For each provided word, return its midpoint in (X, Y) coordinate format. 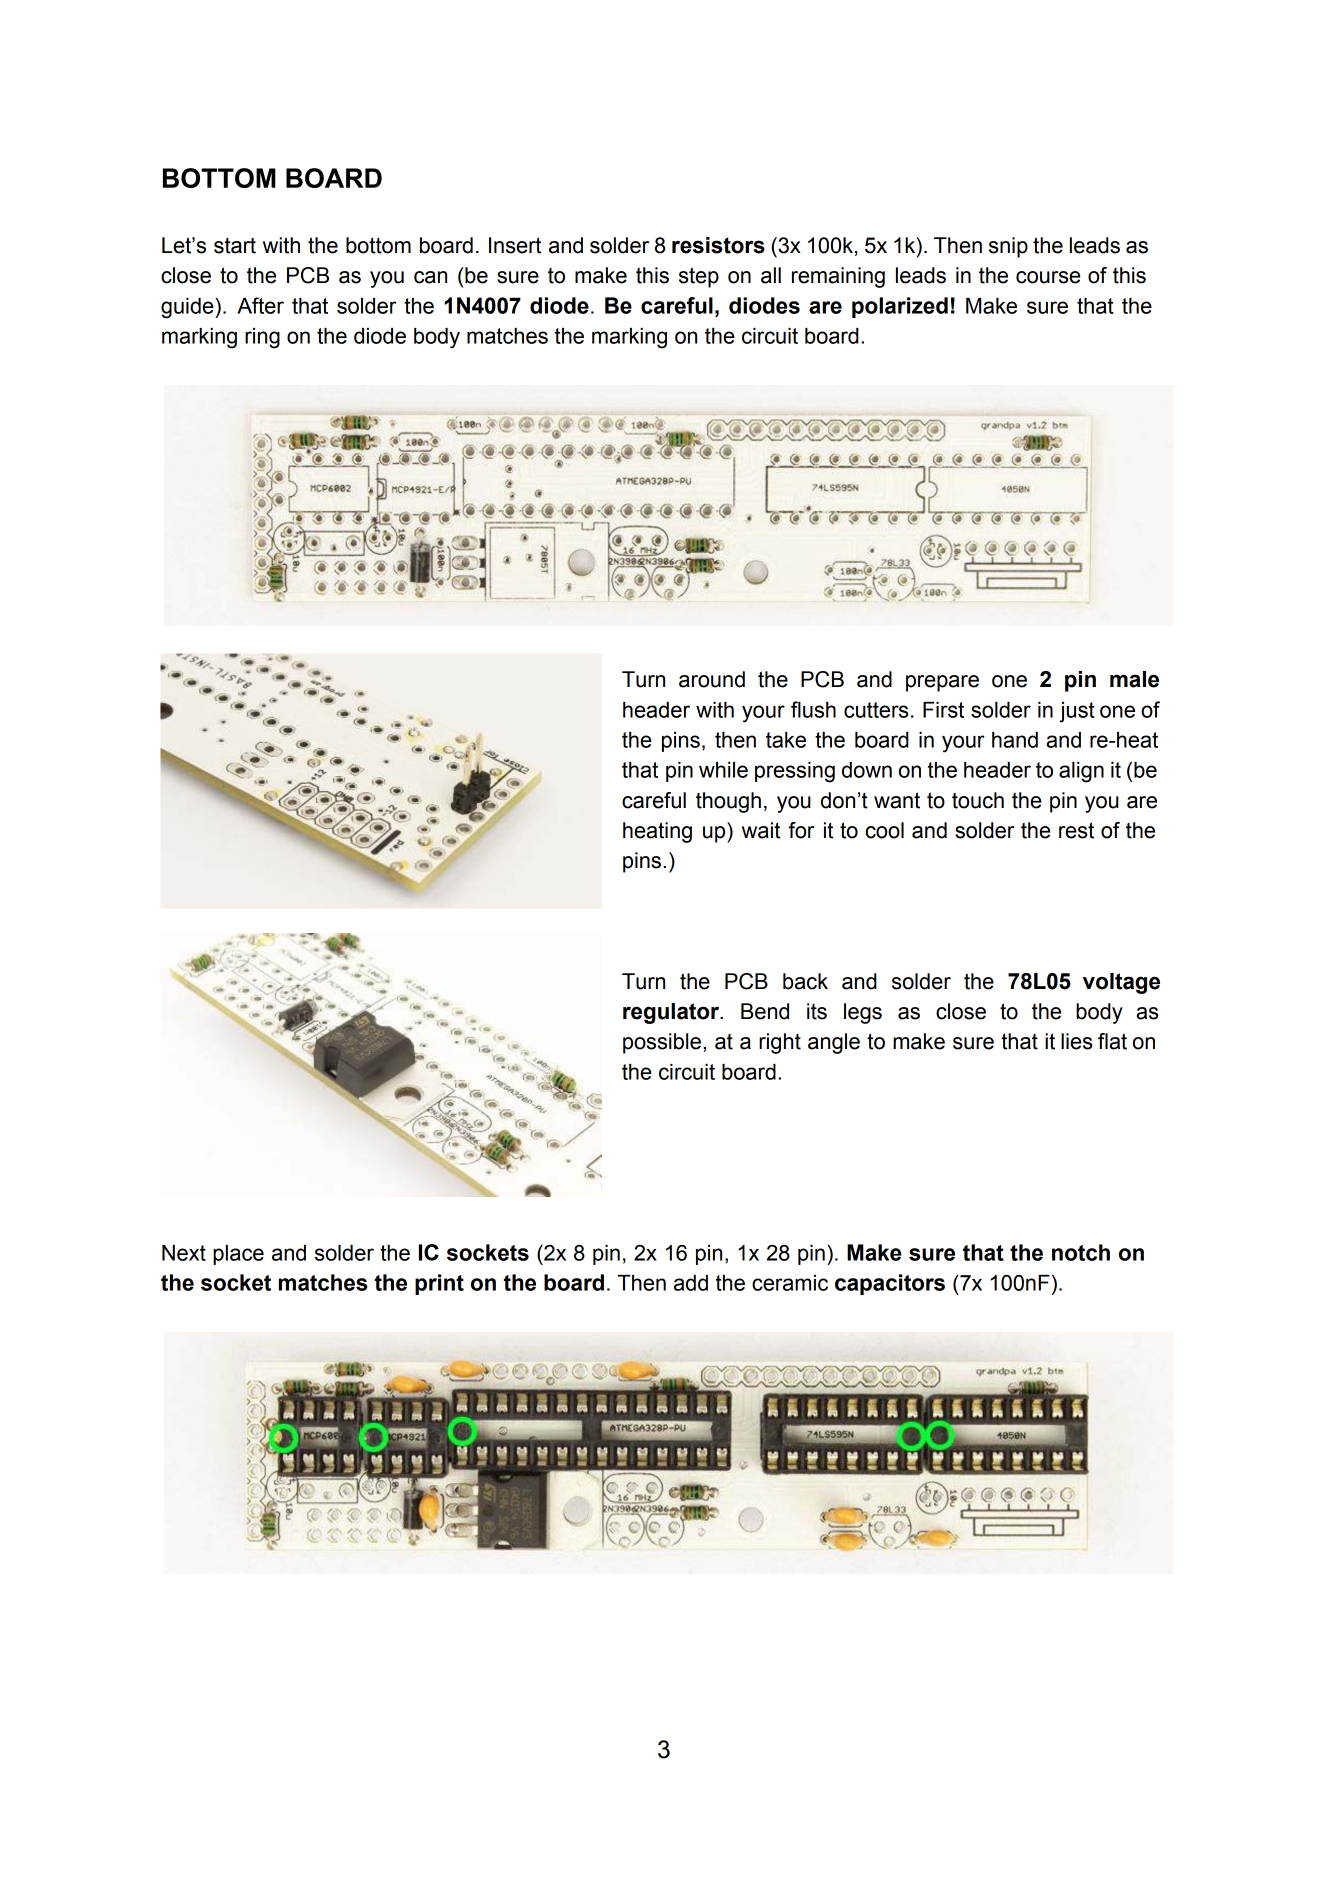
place (238, 1255)
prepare (942, 683)
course (1048, 277)
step (699, 277)
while (723, 770)
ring (262, 338)
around (712, 679)
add (691, 1283)
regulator (672, 1013)
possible (662, 1043)
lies (1077, 1041)
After (260, 305)
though (728, 802)
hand (1015, 740)
